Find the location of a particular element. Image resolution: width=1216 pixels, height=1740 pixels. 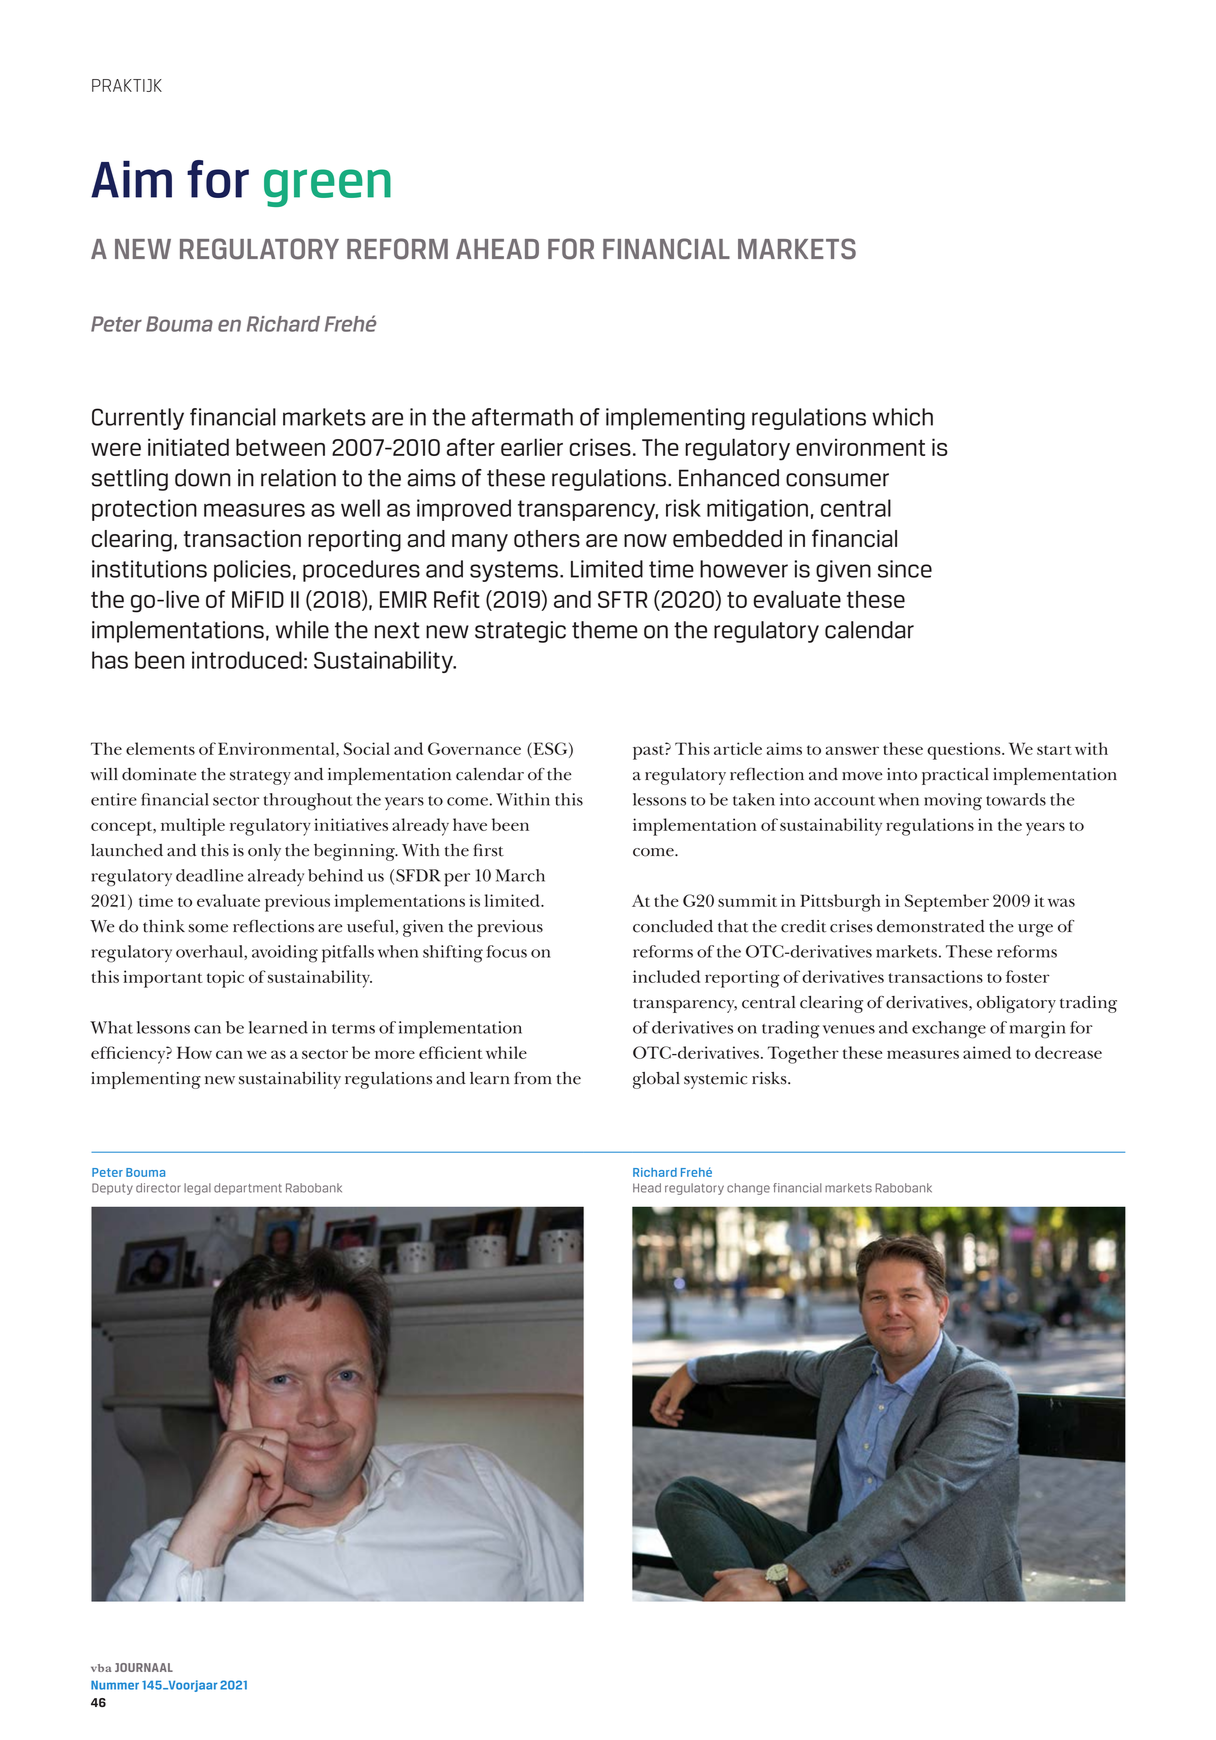

others is located at coordinates (547, 538).
